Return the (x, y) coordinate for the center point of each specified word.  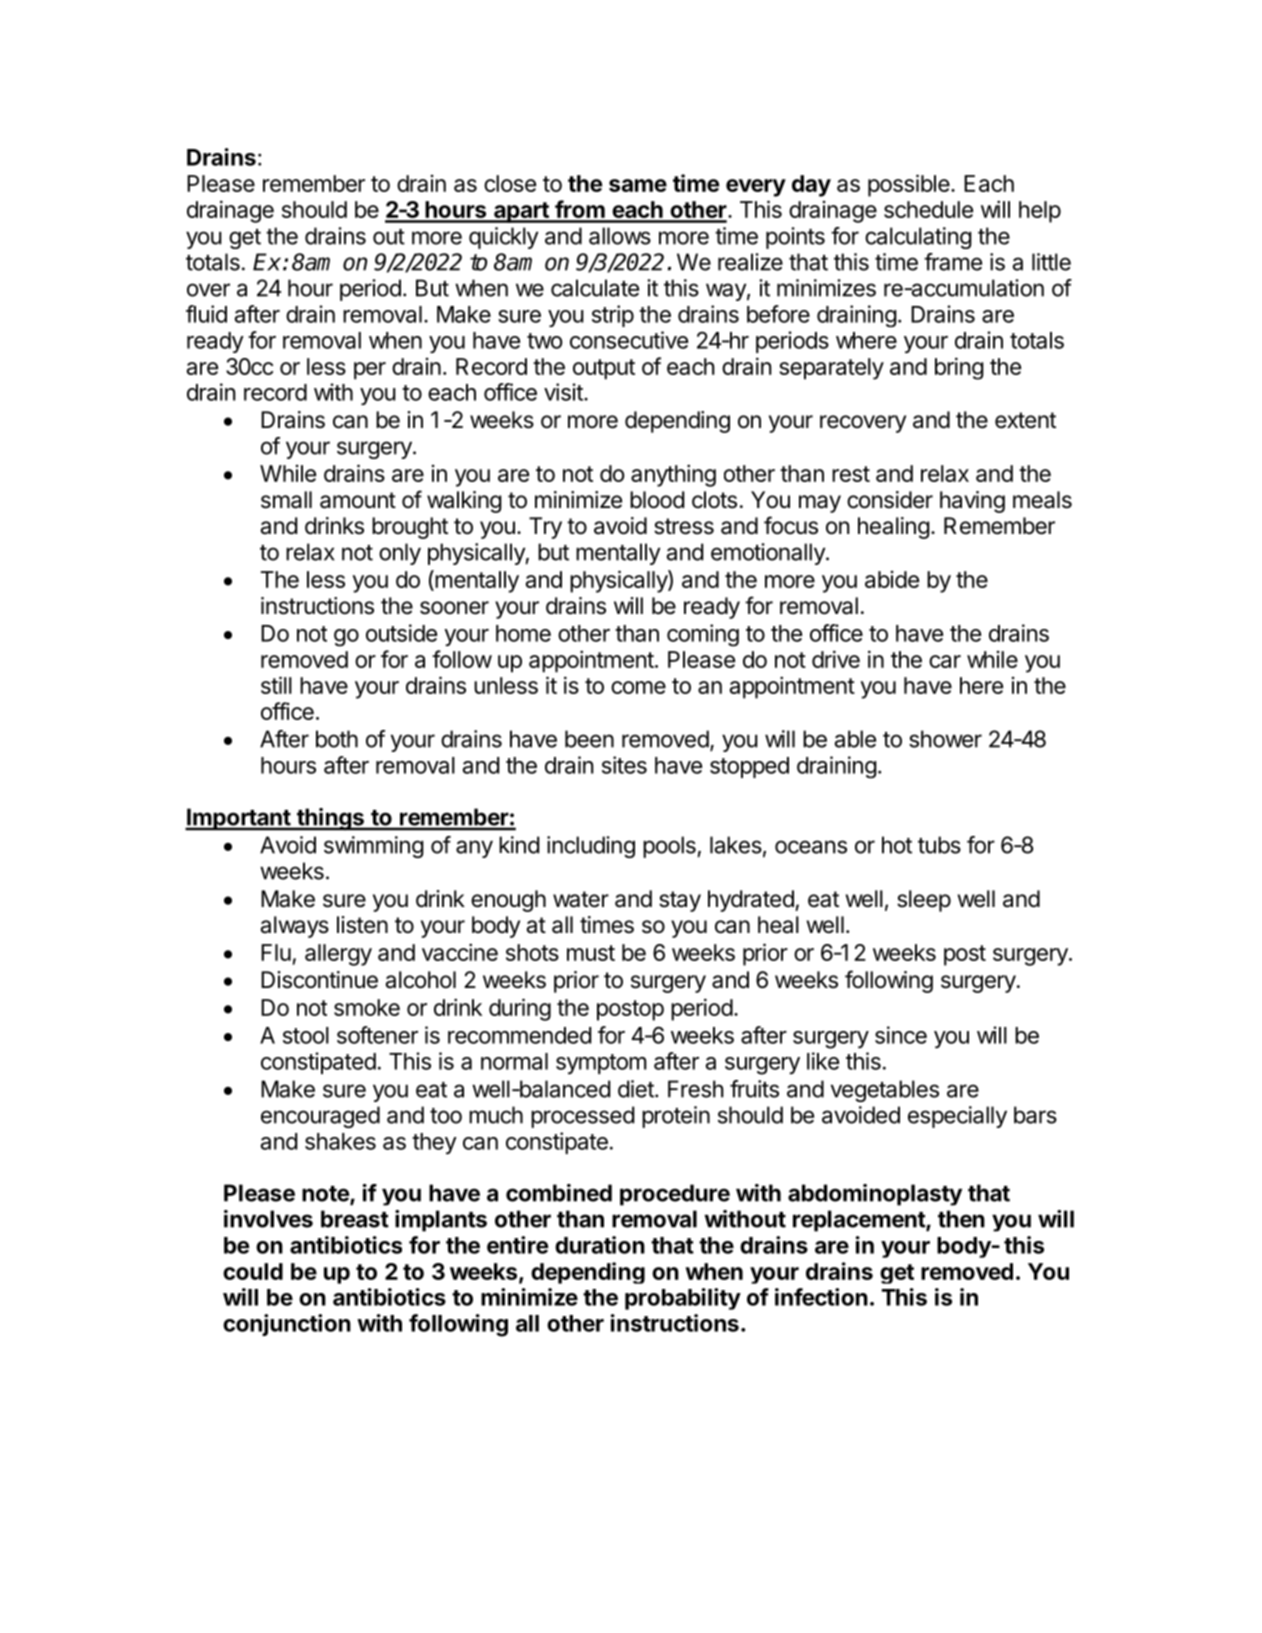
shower (945, 739)
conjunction (287, 1325)
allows (620, 236)
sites (624, 765)
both (337, 739)
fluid (206, 314)
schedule (928, 209)
